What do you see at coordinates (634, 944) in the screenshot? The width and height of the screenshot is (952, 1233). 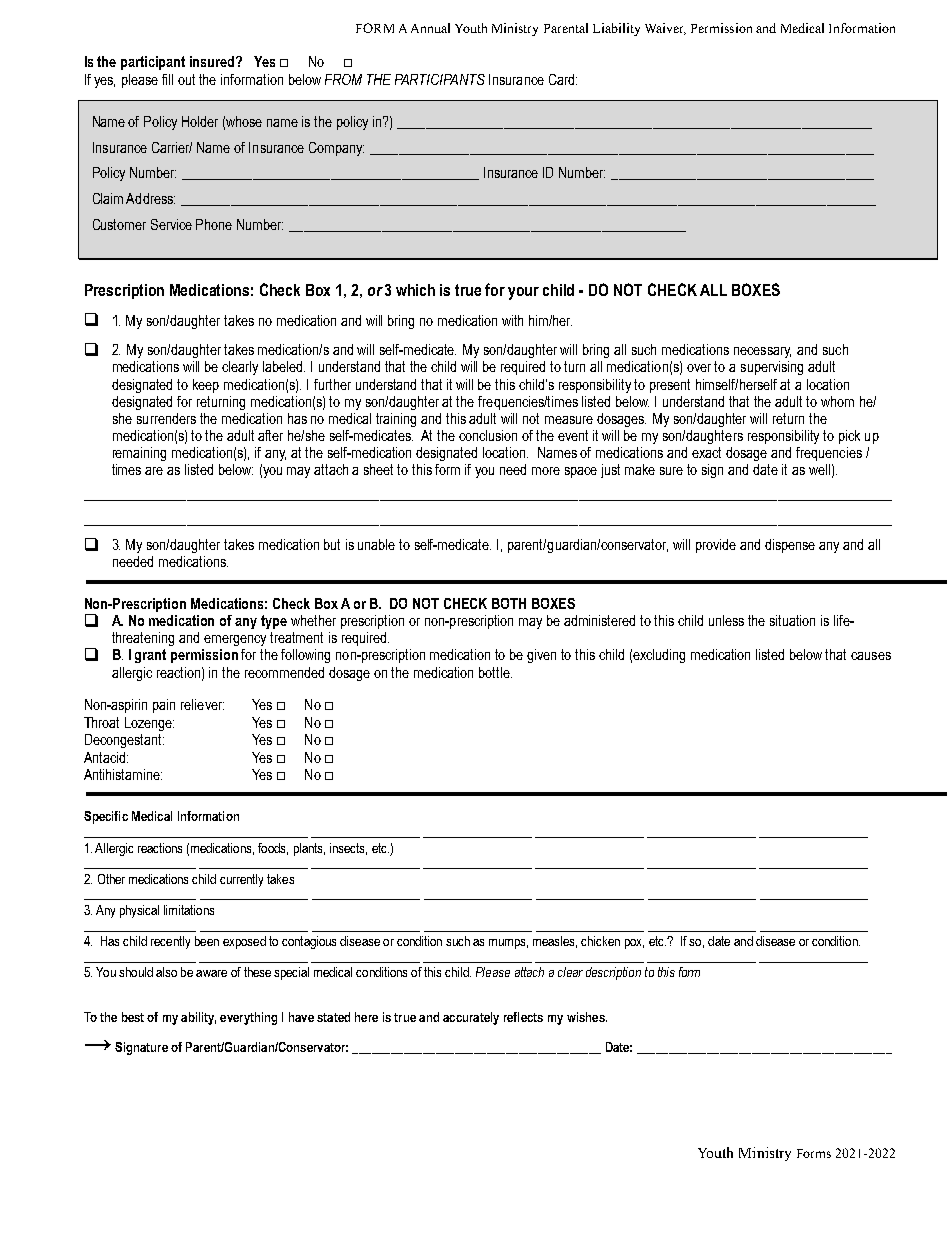 I see `pox` at bounding box center [634, 944].
